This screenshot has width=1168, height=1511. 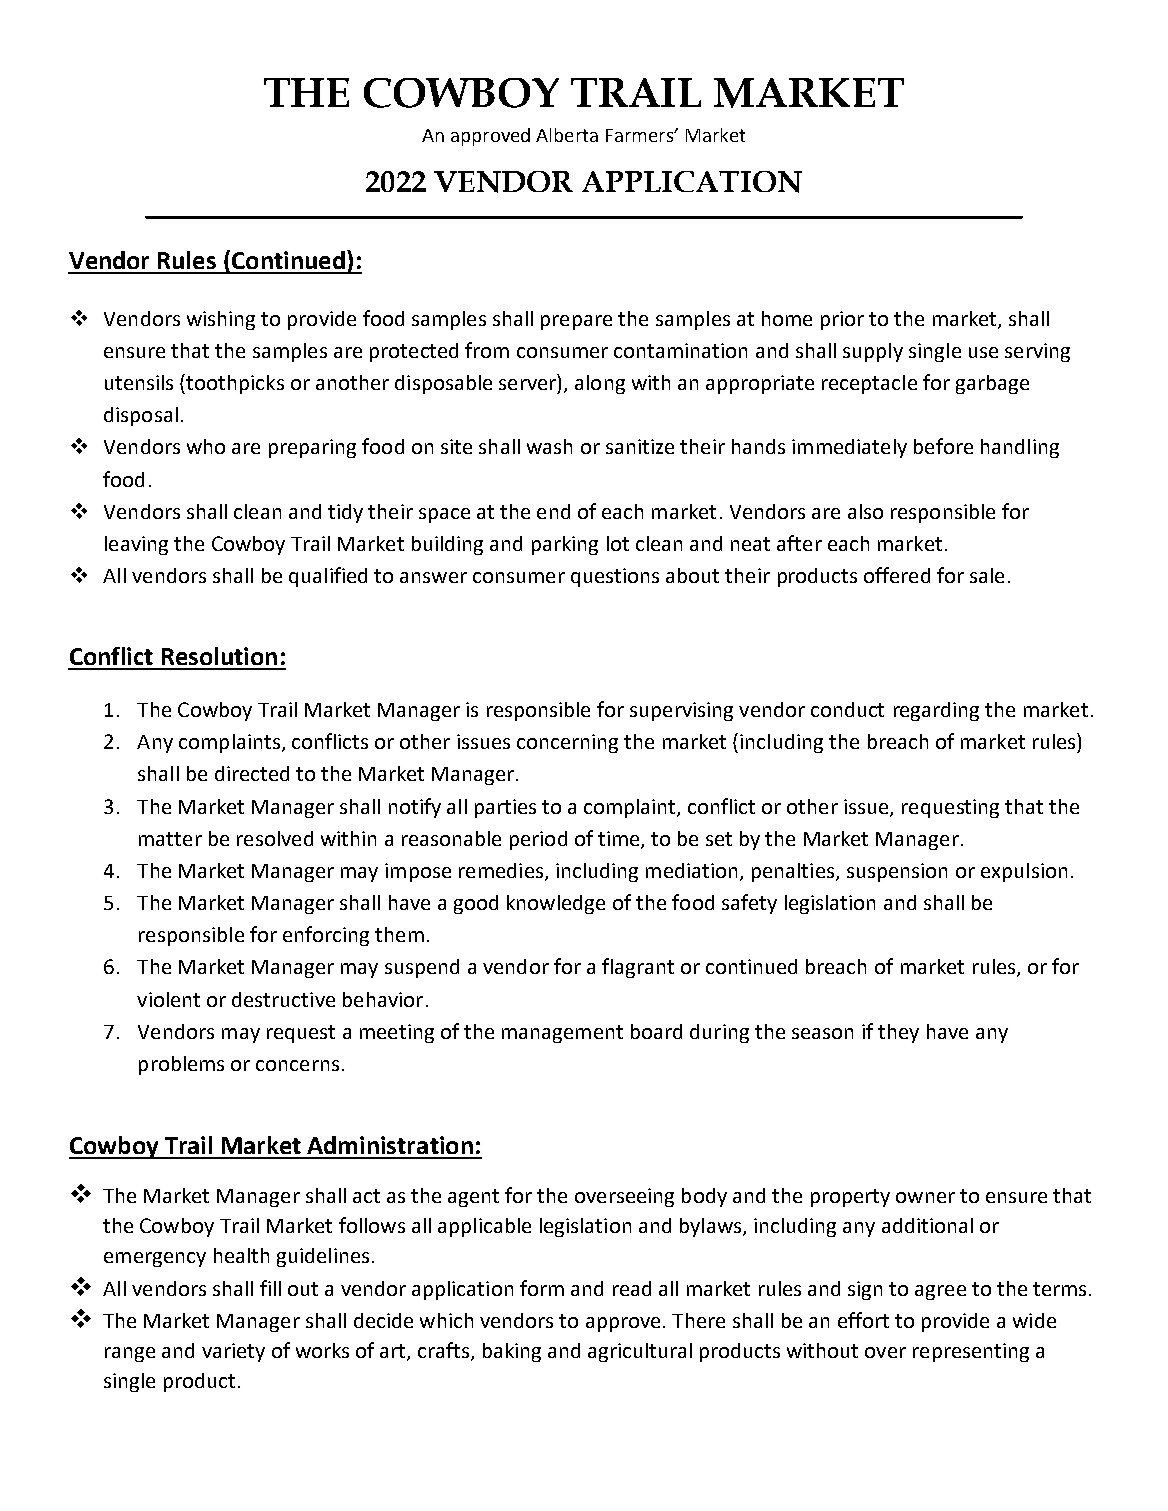 I want to click on suspension, so click(x=897, y=872).
